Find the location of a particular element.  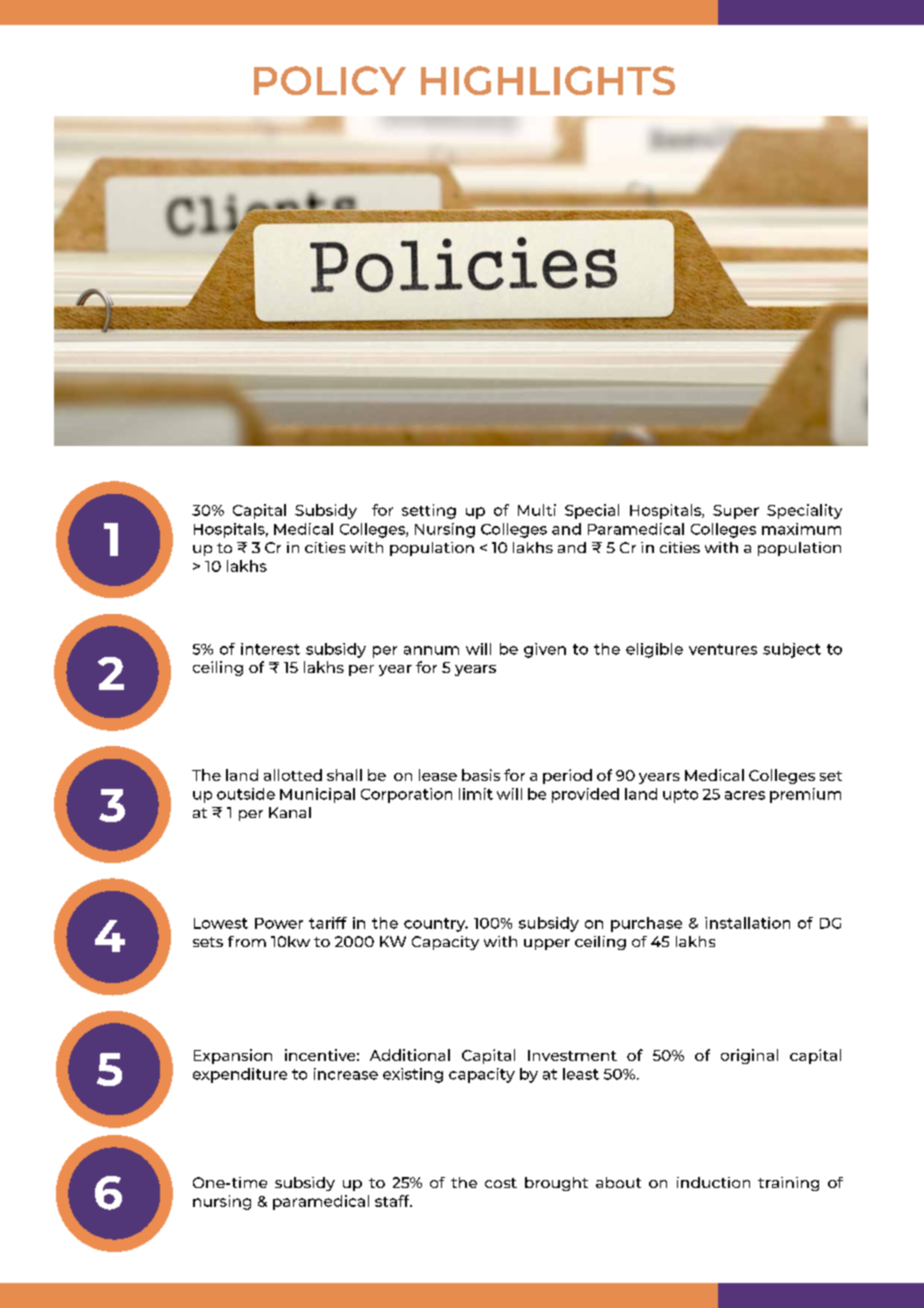

POLICY is located at coordinates (330, 80).
